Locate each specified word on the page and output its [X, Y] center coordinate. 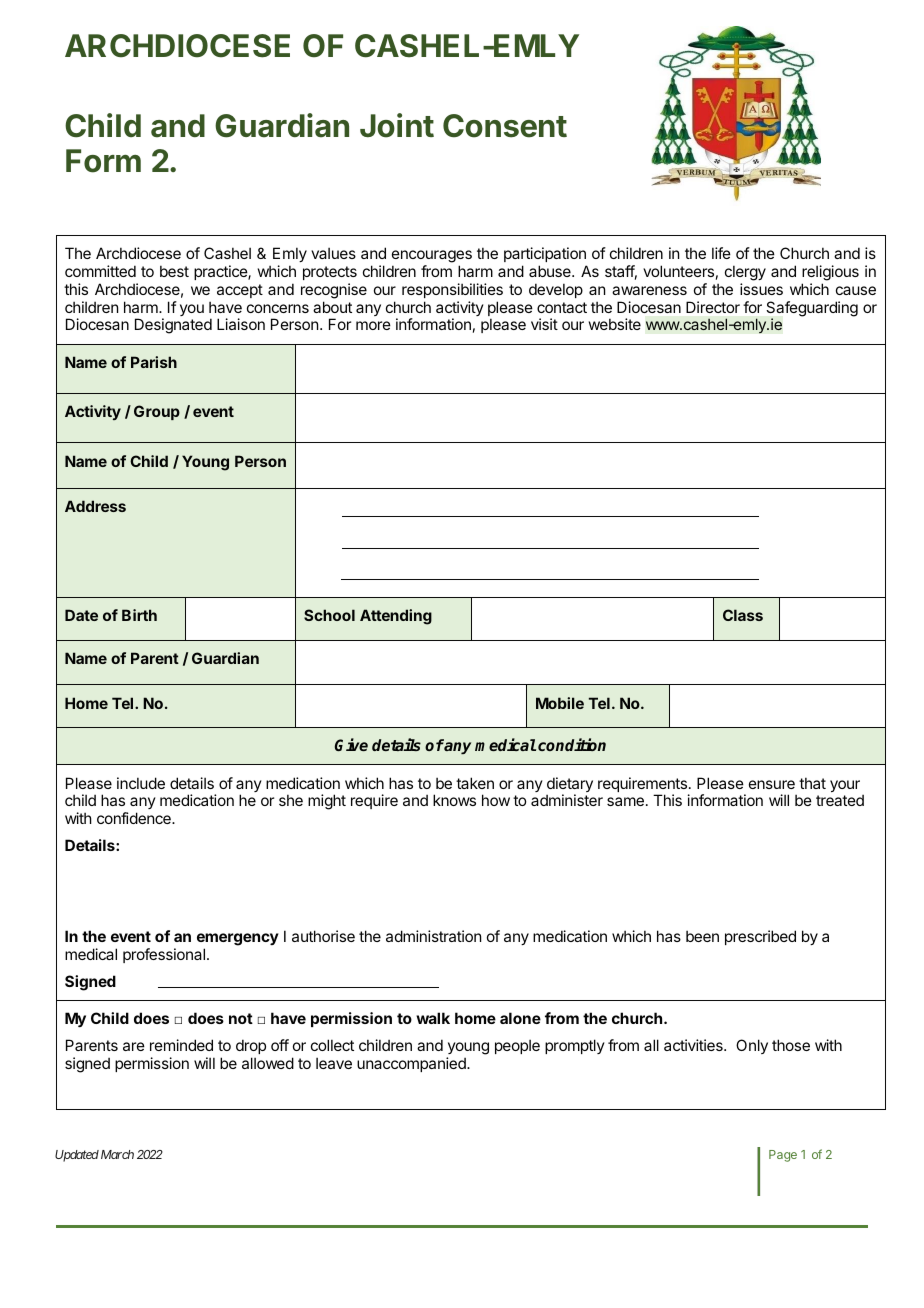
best [174, 271]
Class [743, 615]
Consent [505, 126]
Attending [396, 617]
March [117, 1154]
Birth [139, 615]
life [721, 253]
